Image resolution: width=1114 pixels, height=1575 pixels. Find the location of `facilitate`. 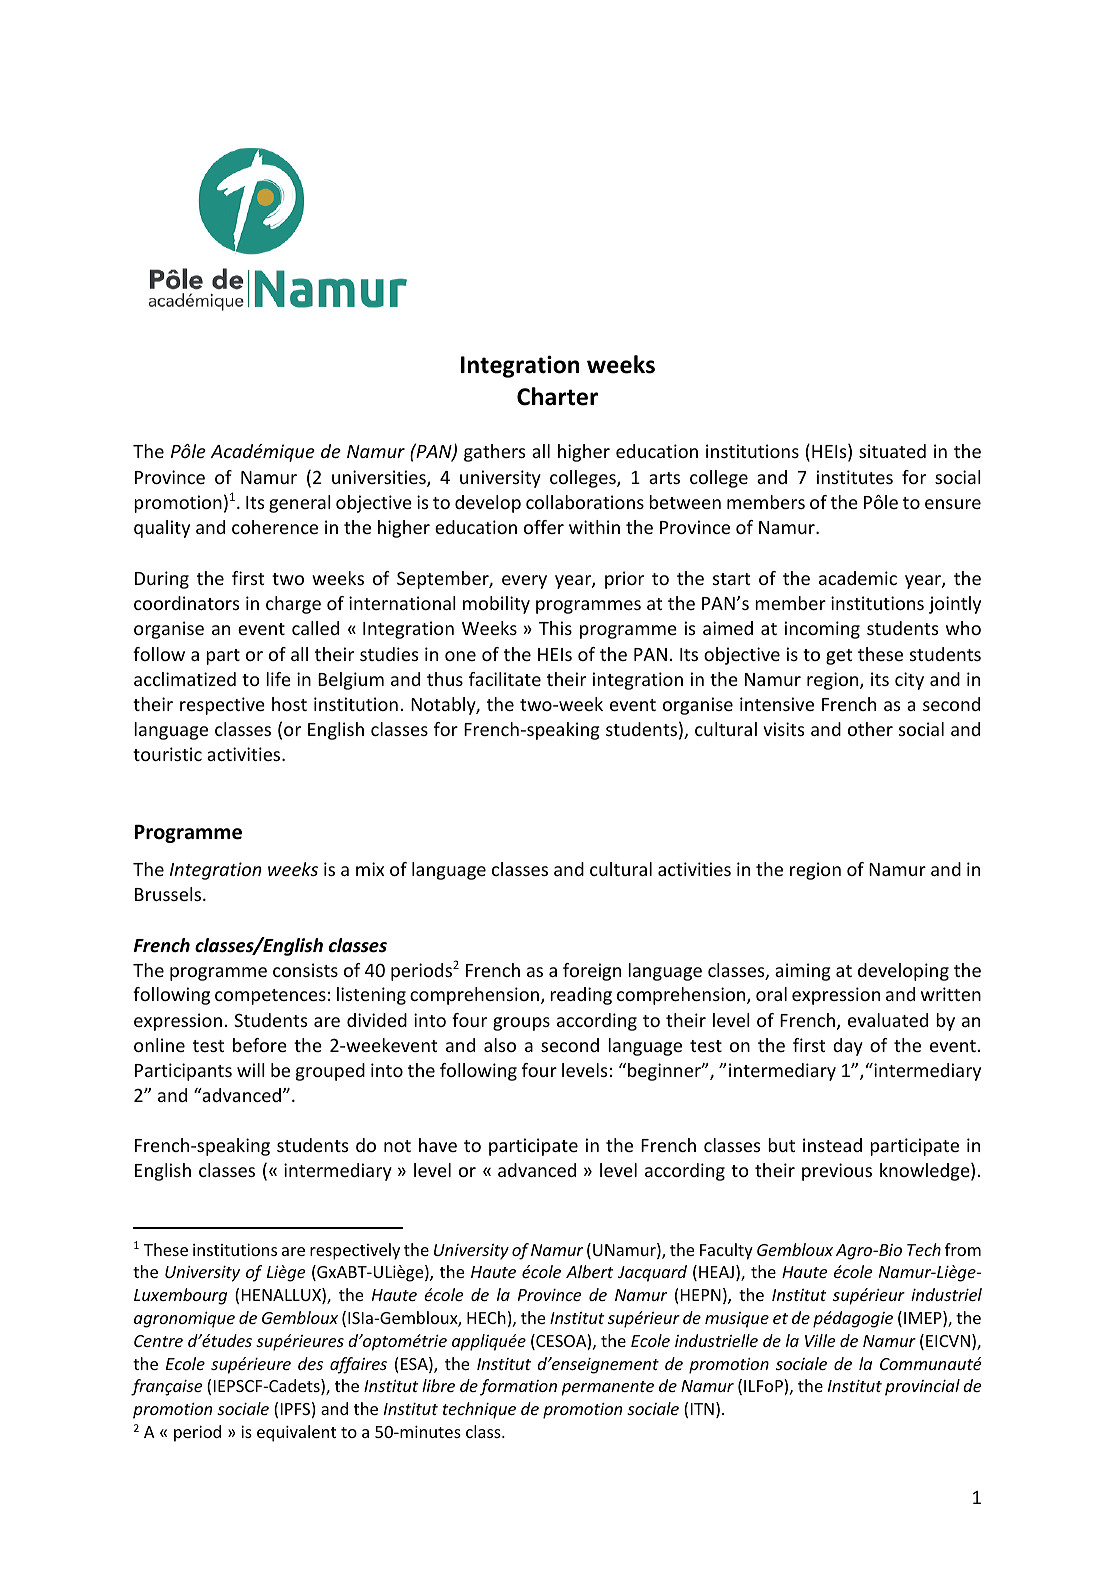

facilitate is located at coordinates (505, 679).
